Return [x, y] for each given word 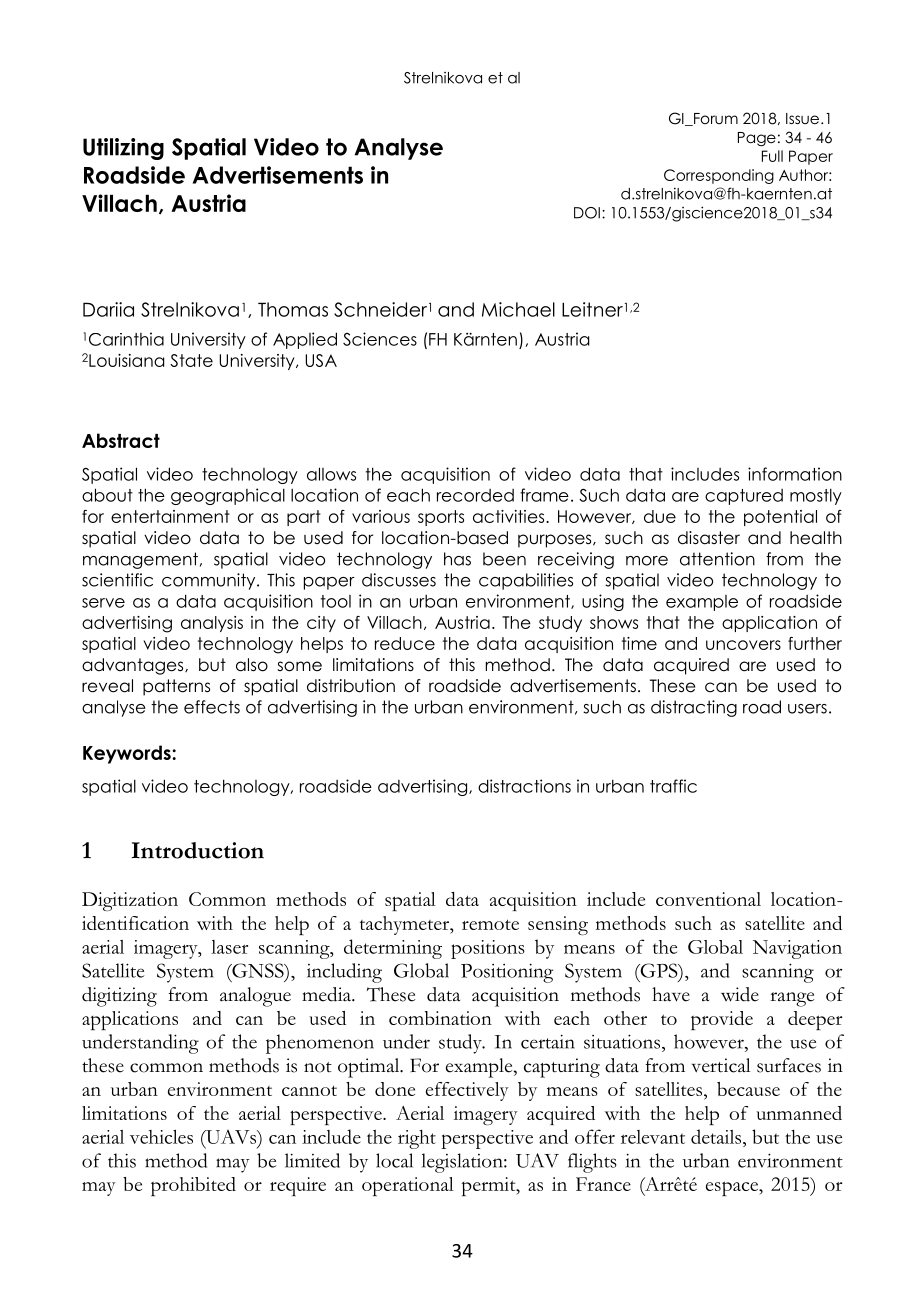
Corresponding [719, 176]
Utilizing [123, 149]
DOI [587, 213]
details [717, 1136]
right [417, 1139]
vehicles [161, 1137]
